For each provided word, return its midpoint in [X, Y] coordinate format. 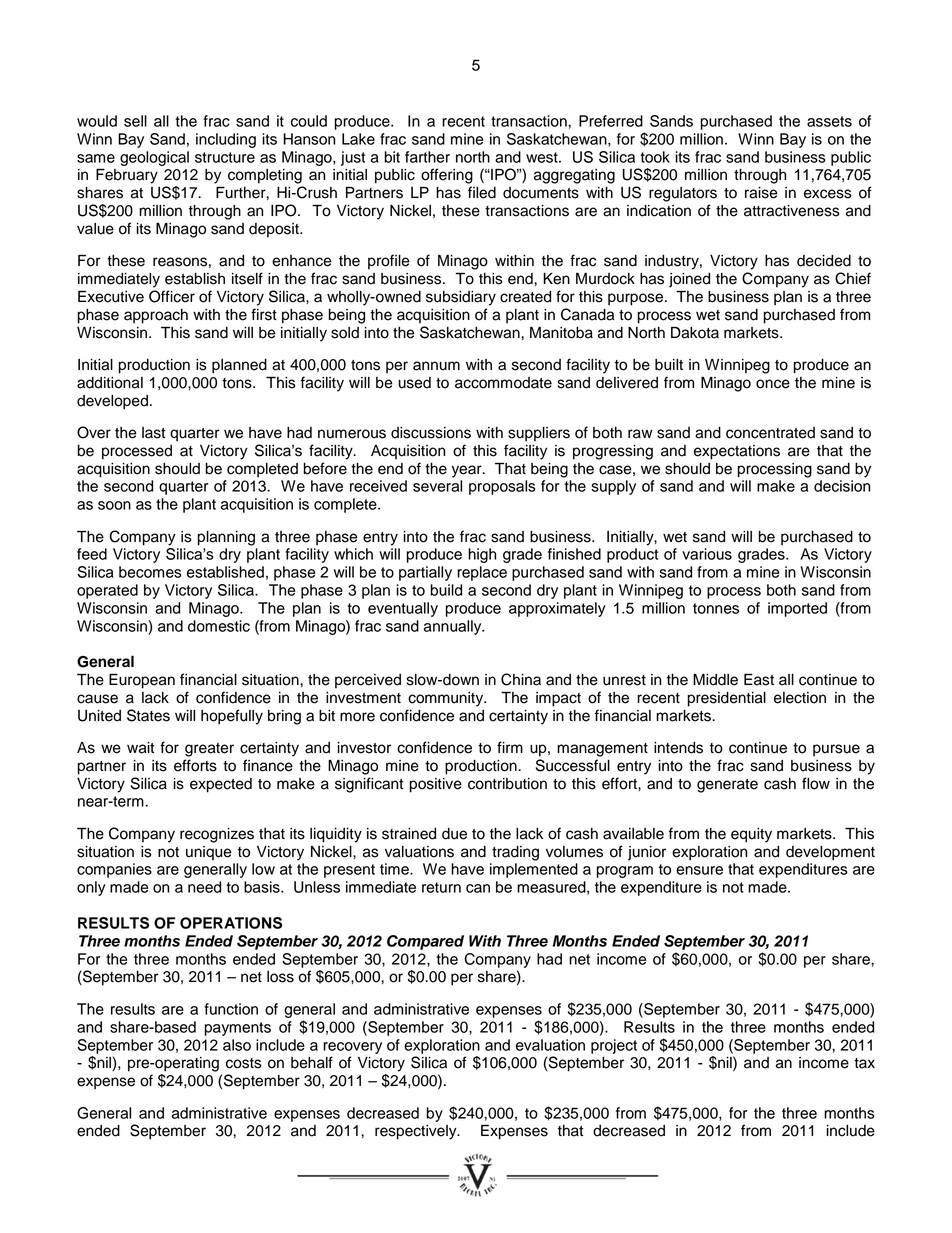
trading [515, 853]
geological [154, 158]
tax [864, 1063]
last [153, 433]
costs [244, 1063]
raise [761, 193]
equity [751, 835]
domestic [219, 626]
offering [447, 176]
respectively [417, 1132]
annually [454, 627]
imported [797, 609]
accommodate [503, 383]
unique [209, 853]
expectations [737, 452]
